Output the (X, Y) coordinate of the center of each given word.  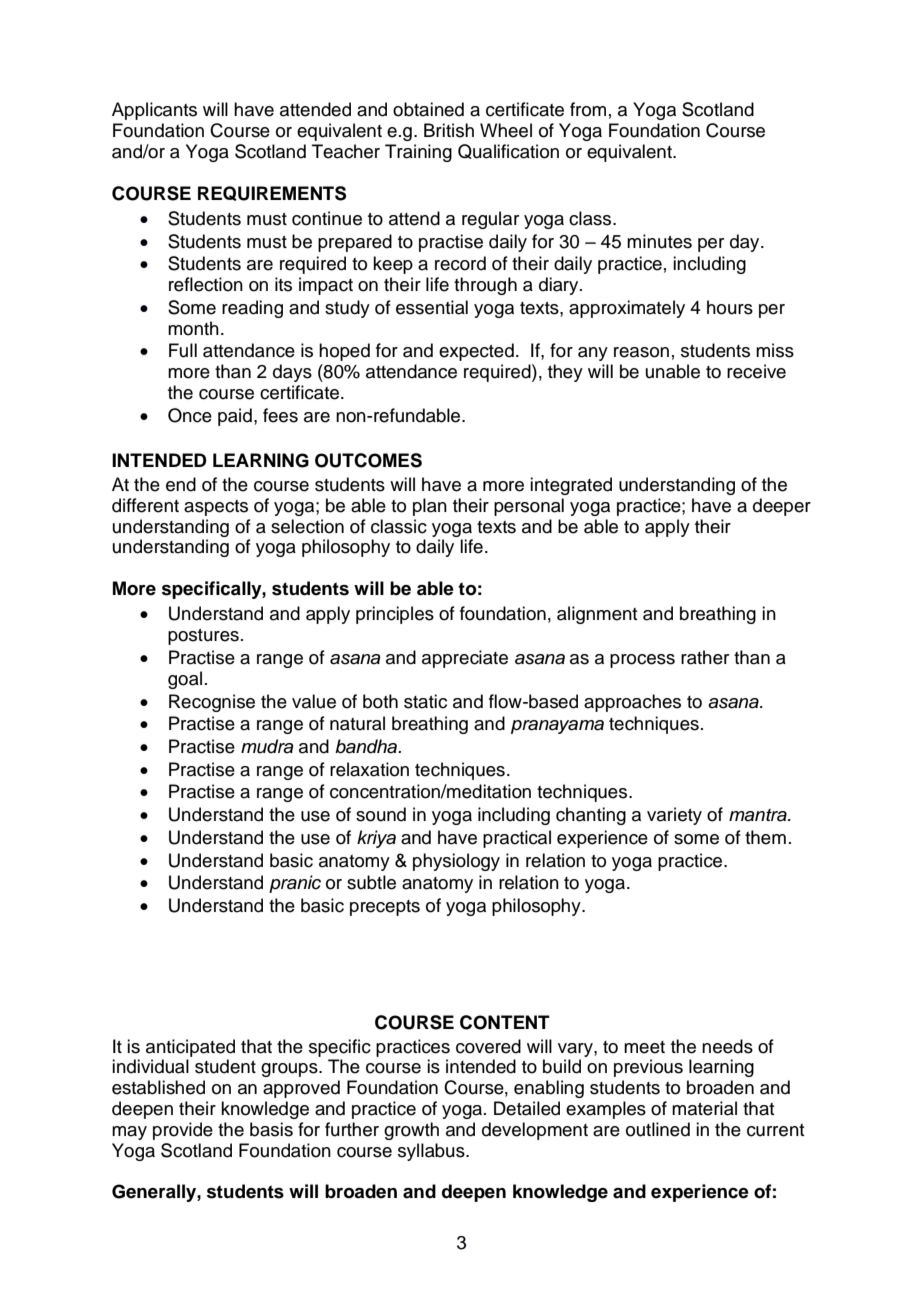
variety (674, 816)
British (449, 130)
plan (430, 507)
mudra (267, 746)
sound (381, 814)
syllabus (432, 1152)
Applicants (154, 111)
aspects (216, 508)
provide (183, 1131)
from (588, 109)
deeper (782, 507)
